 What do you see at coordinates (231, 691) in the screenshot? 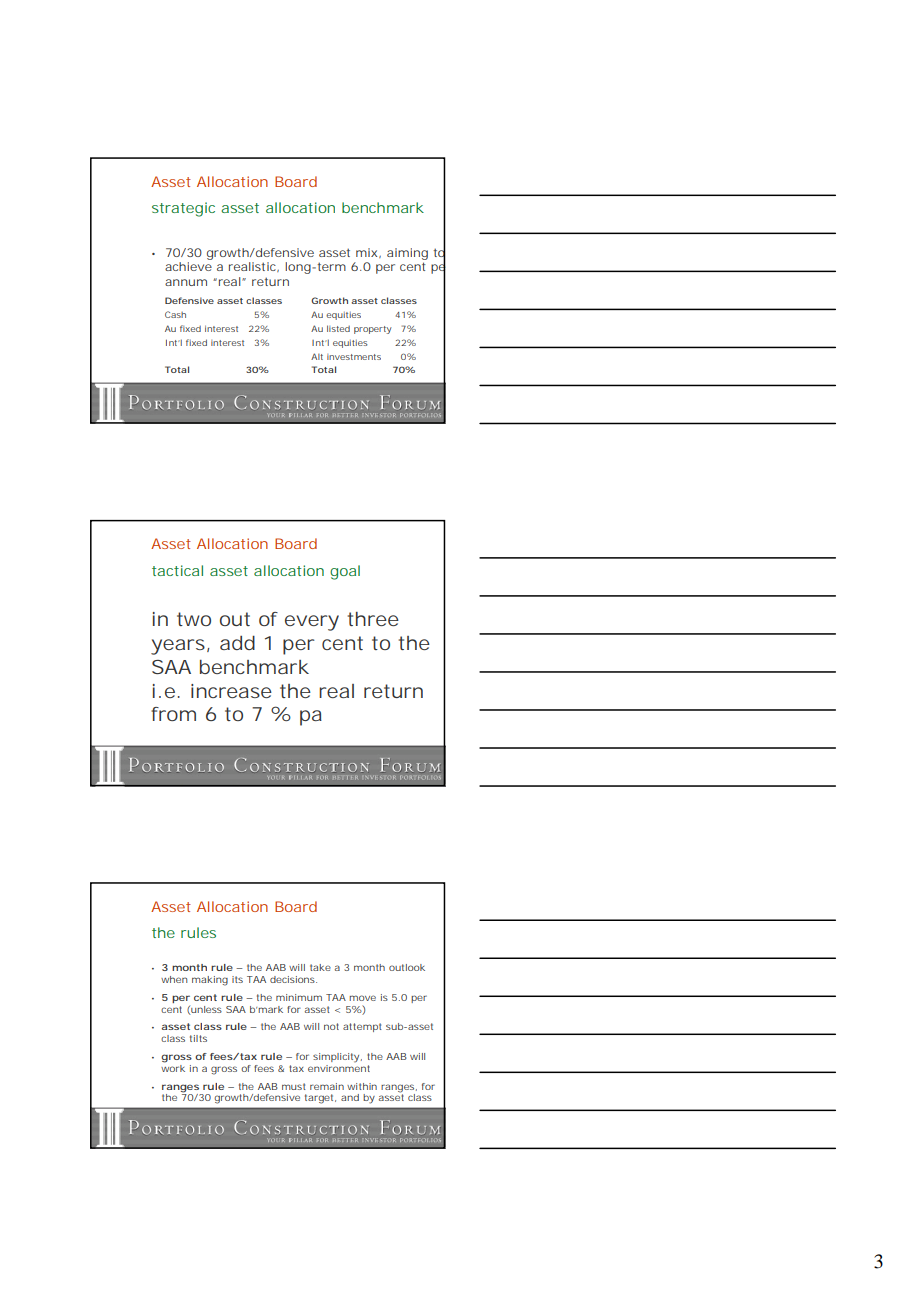
I see `increase` at bounding box center [231, 691].
